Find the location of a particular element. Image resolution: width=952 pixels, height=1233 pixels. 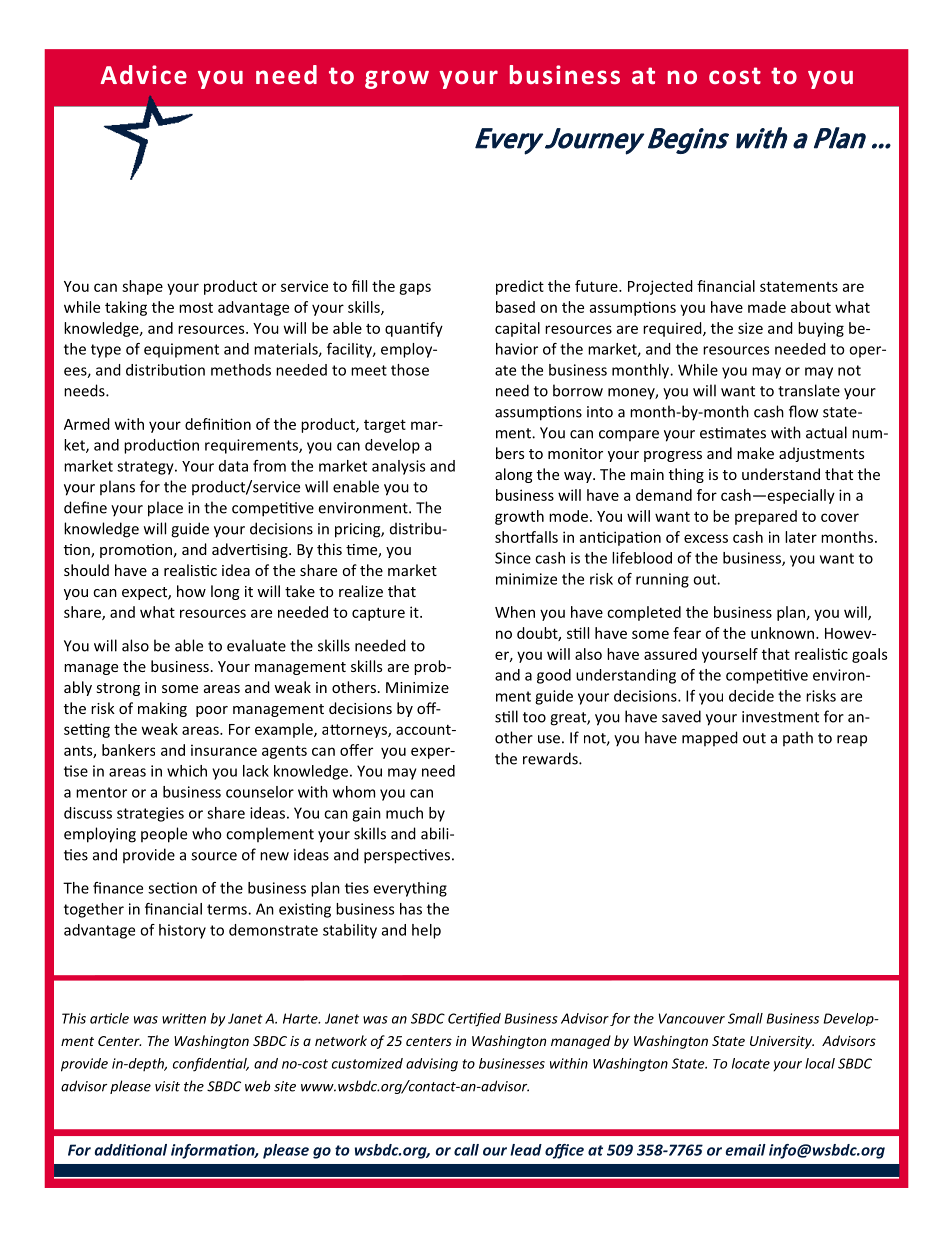

make is located at coordinates (755, 453).
